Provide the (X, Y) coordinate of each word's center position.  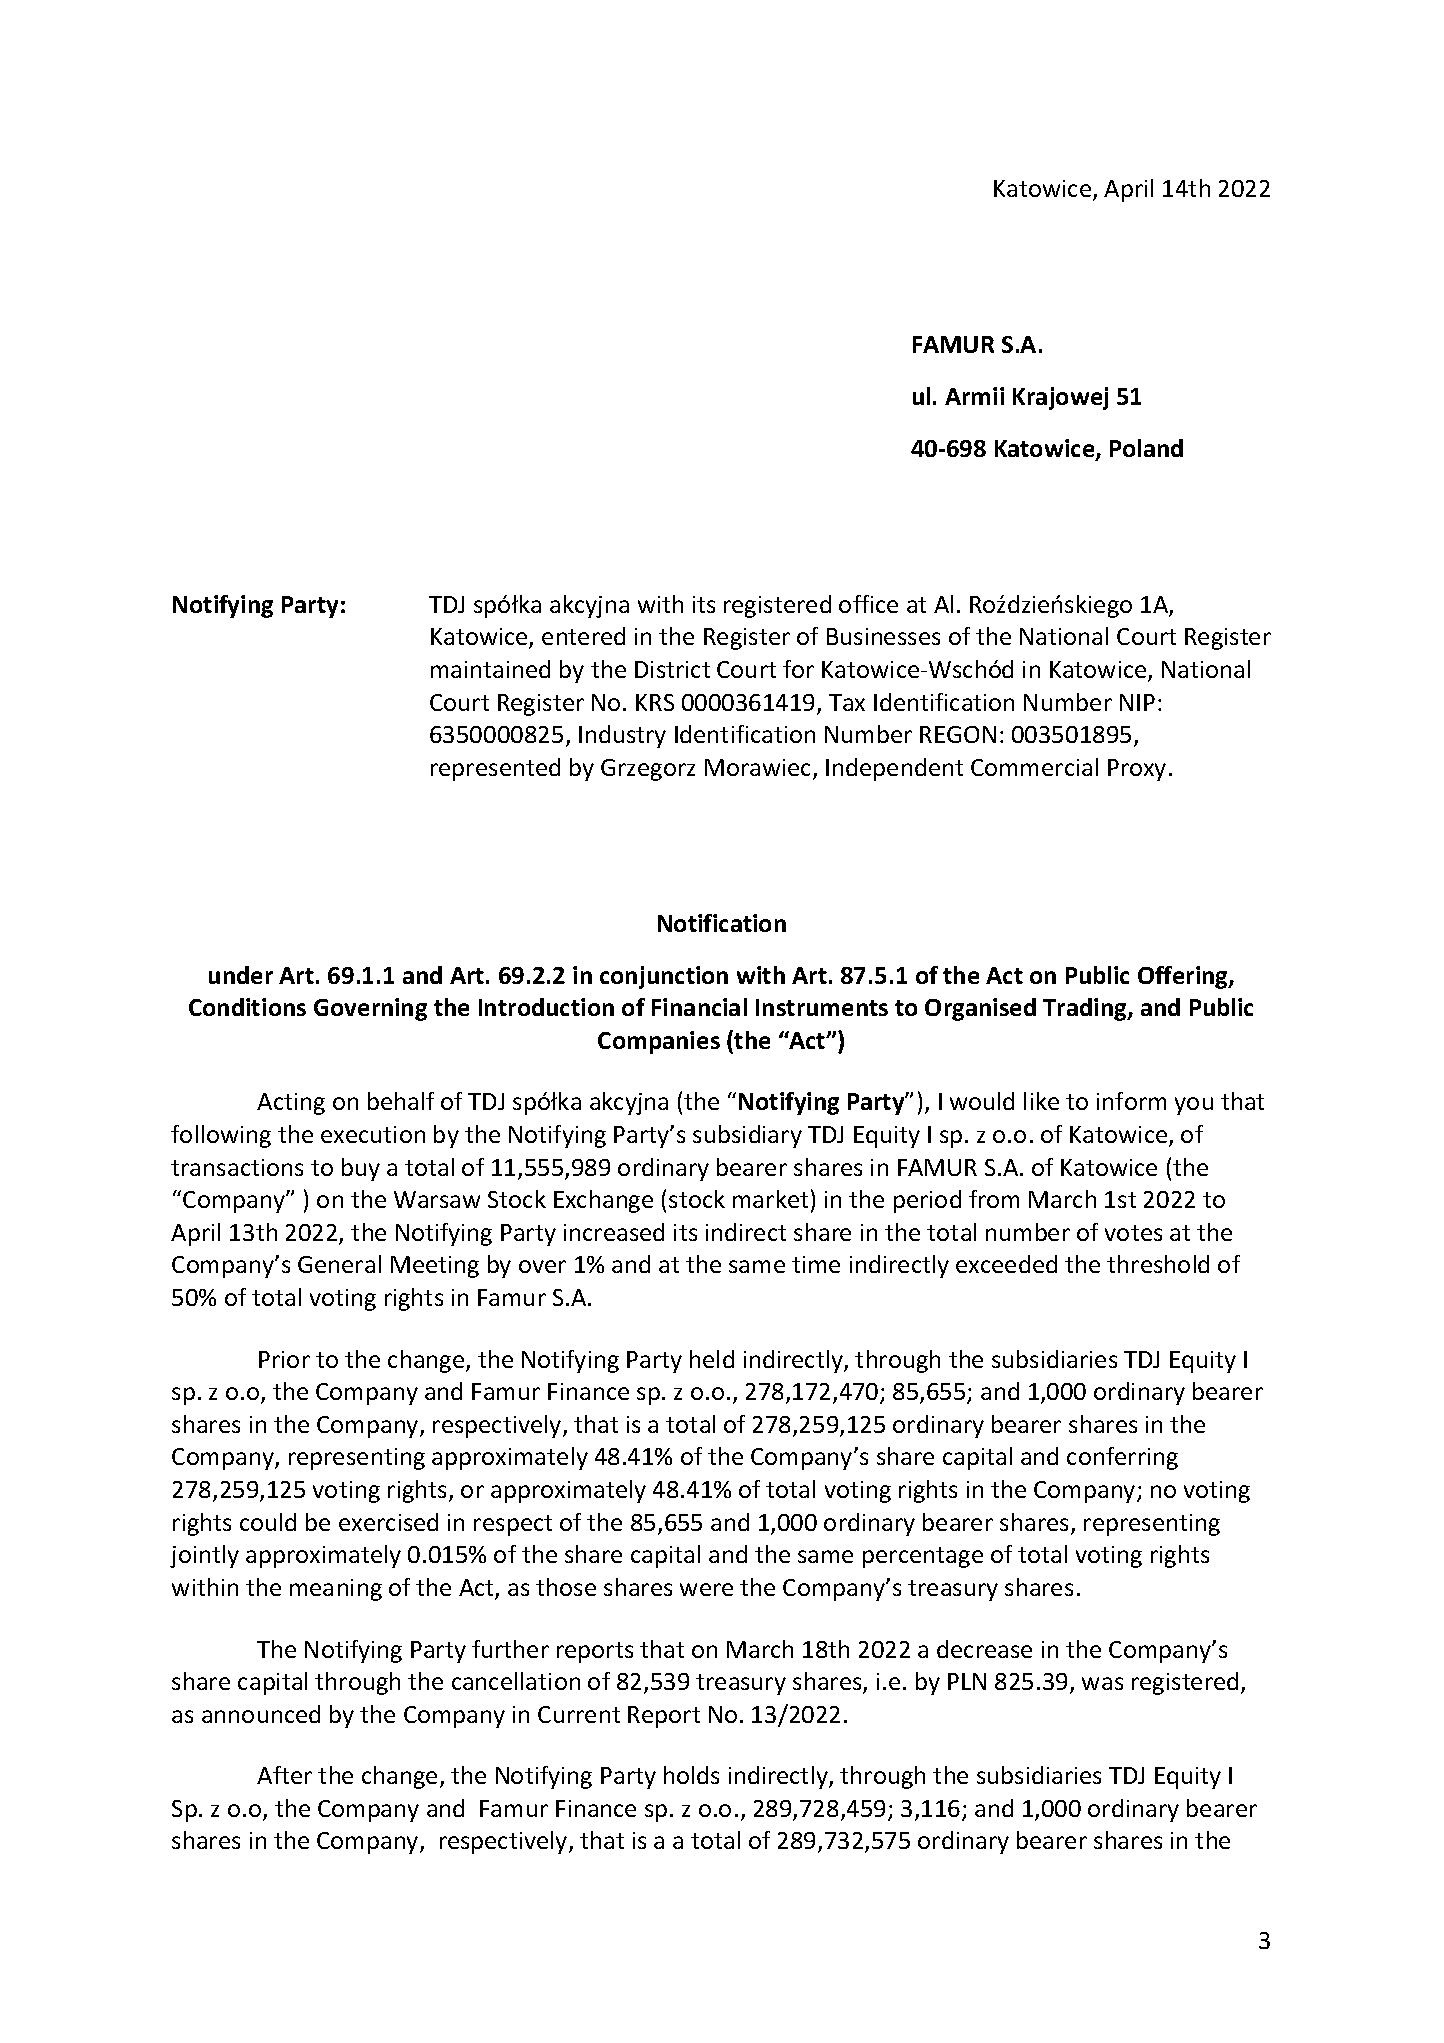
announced (261, 1714)
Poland (1146, 448)
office (868, 604)
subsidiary (747, 1136)
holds (691, 1775)
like (1041, 1101)
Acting (291, 1104)
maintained (490, 669)
